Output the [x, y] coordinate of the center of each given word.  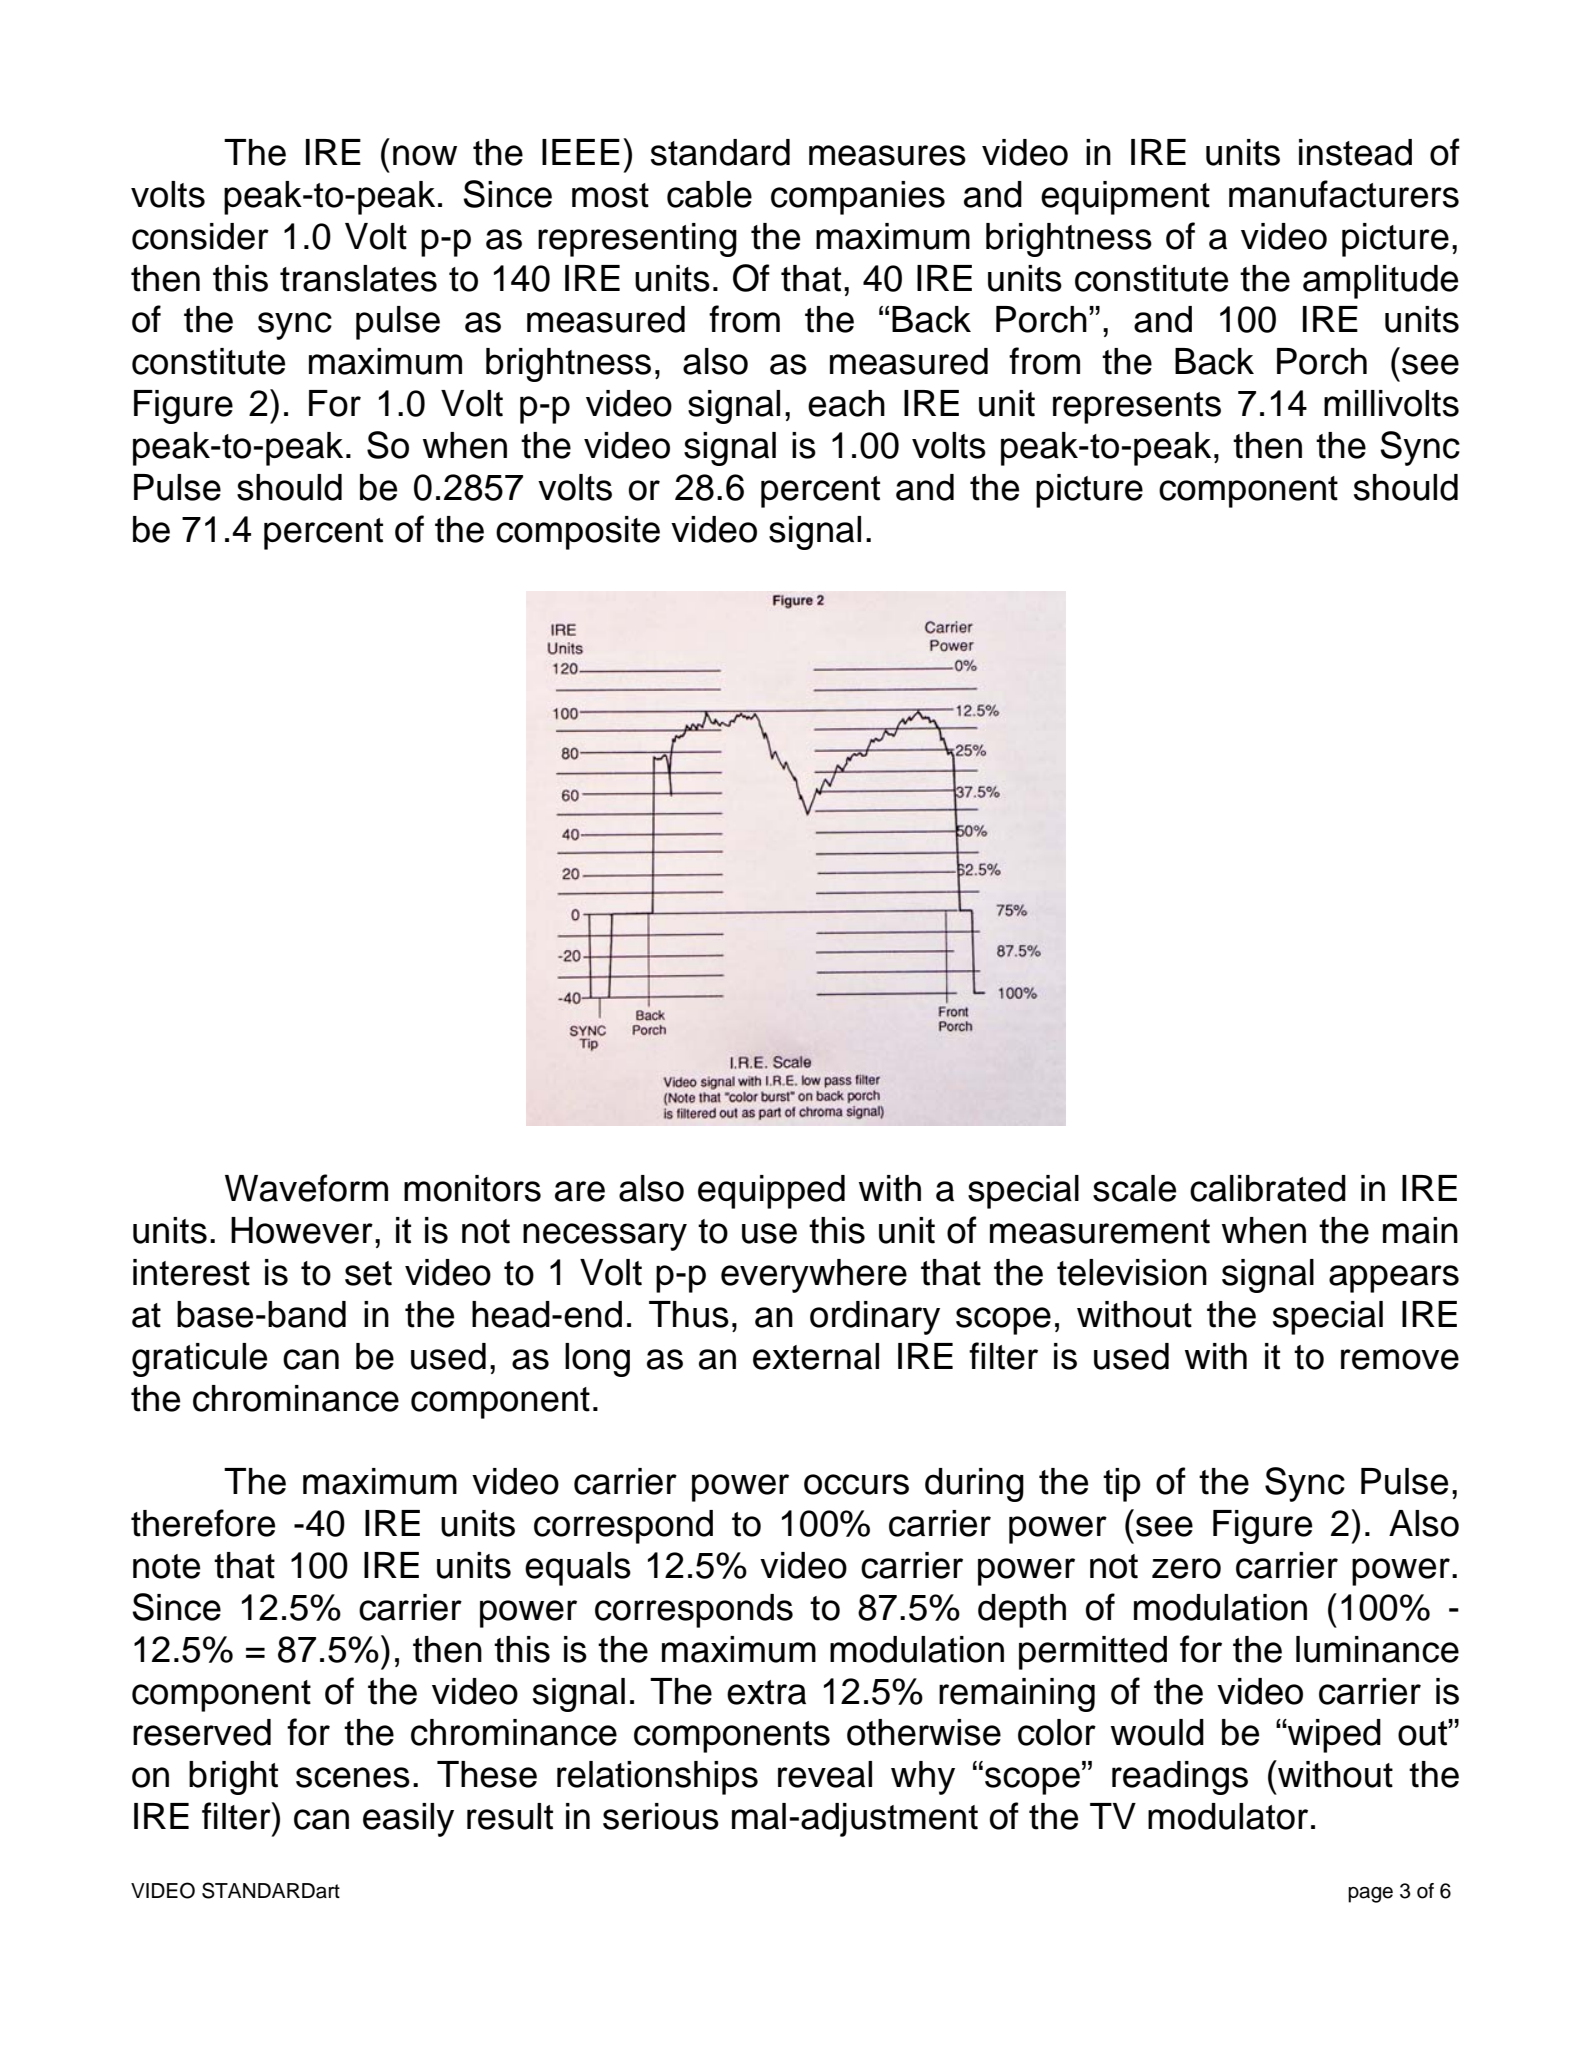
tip [1122, 1485]
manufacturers [1344, 194]
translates [358, 278]
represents [1137, 408]
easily [408, 1820]
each [846, 403]
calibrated [1268, 1188]
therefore [203, 1523]
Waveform [306, 1188]
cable [709, 194]
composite [578, 533]
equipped [771, 1192]
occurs [856, 1484]
